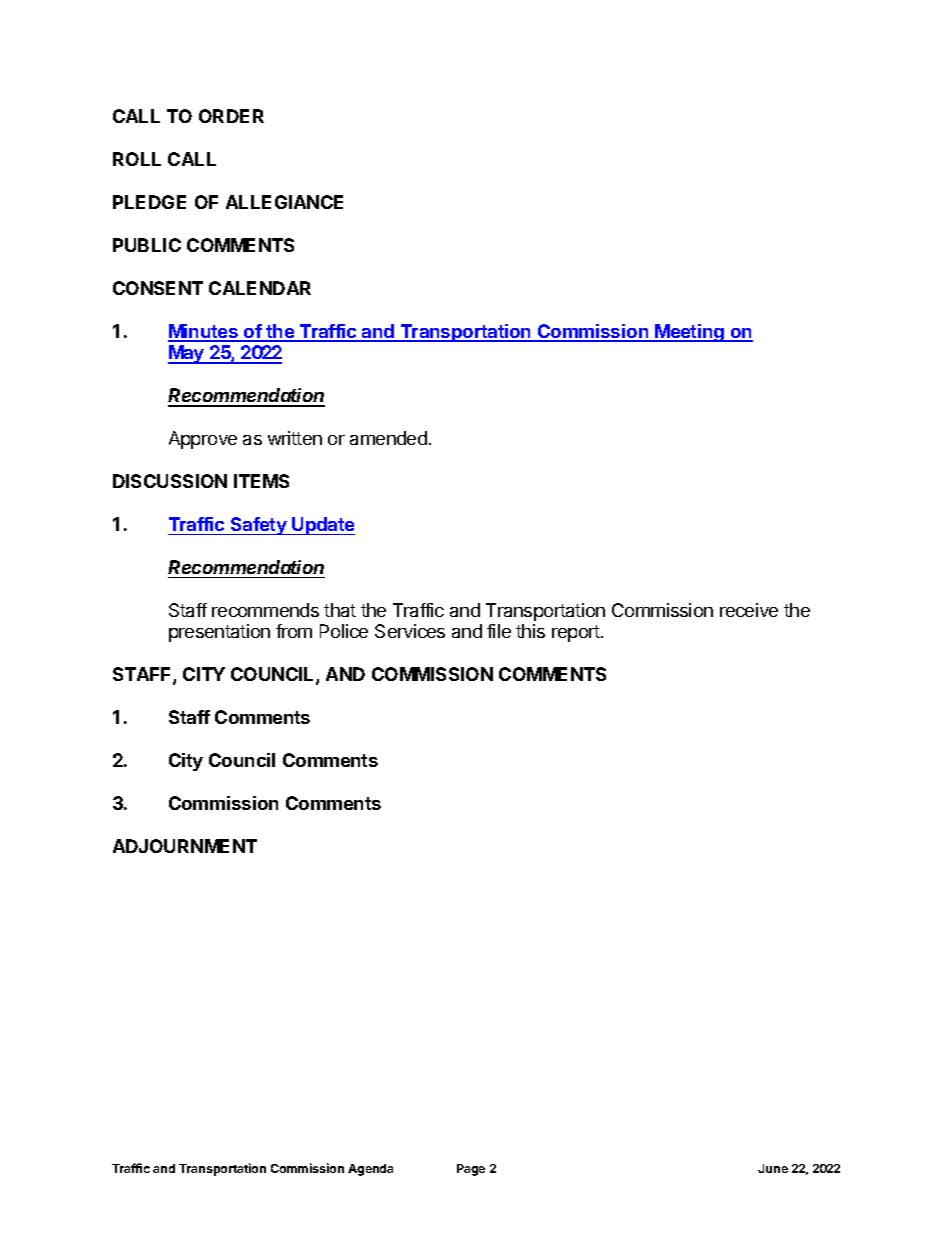 The width and height of the document is (952, 1233). Describe the element at coordinates (749, 610) in the document. I see `receive` at that location.
